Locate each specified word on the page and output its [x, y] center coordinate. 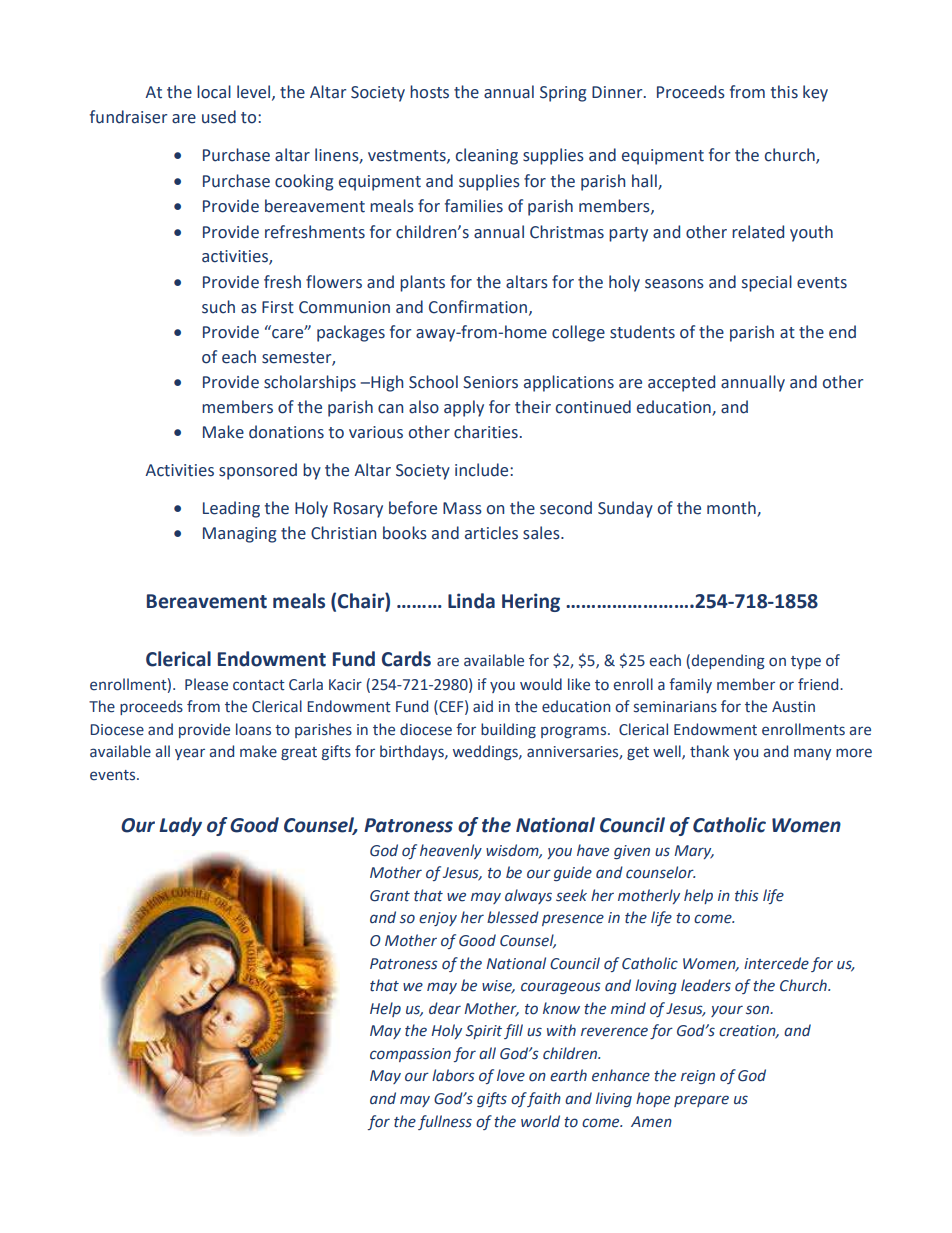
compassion [410, 1055]
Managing [239, 535]
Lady [180, 826]
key [815, 93]
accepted [681, 383]
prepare [701, 1101]
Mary [694, 852]
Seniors [490, 382]
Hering [531, 602]
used [219, 117]
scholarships [310, 383]
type [806, 662]
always [528, 896]
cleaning [487, 156]
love [511, 1075]
